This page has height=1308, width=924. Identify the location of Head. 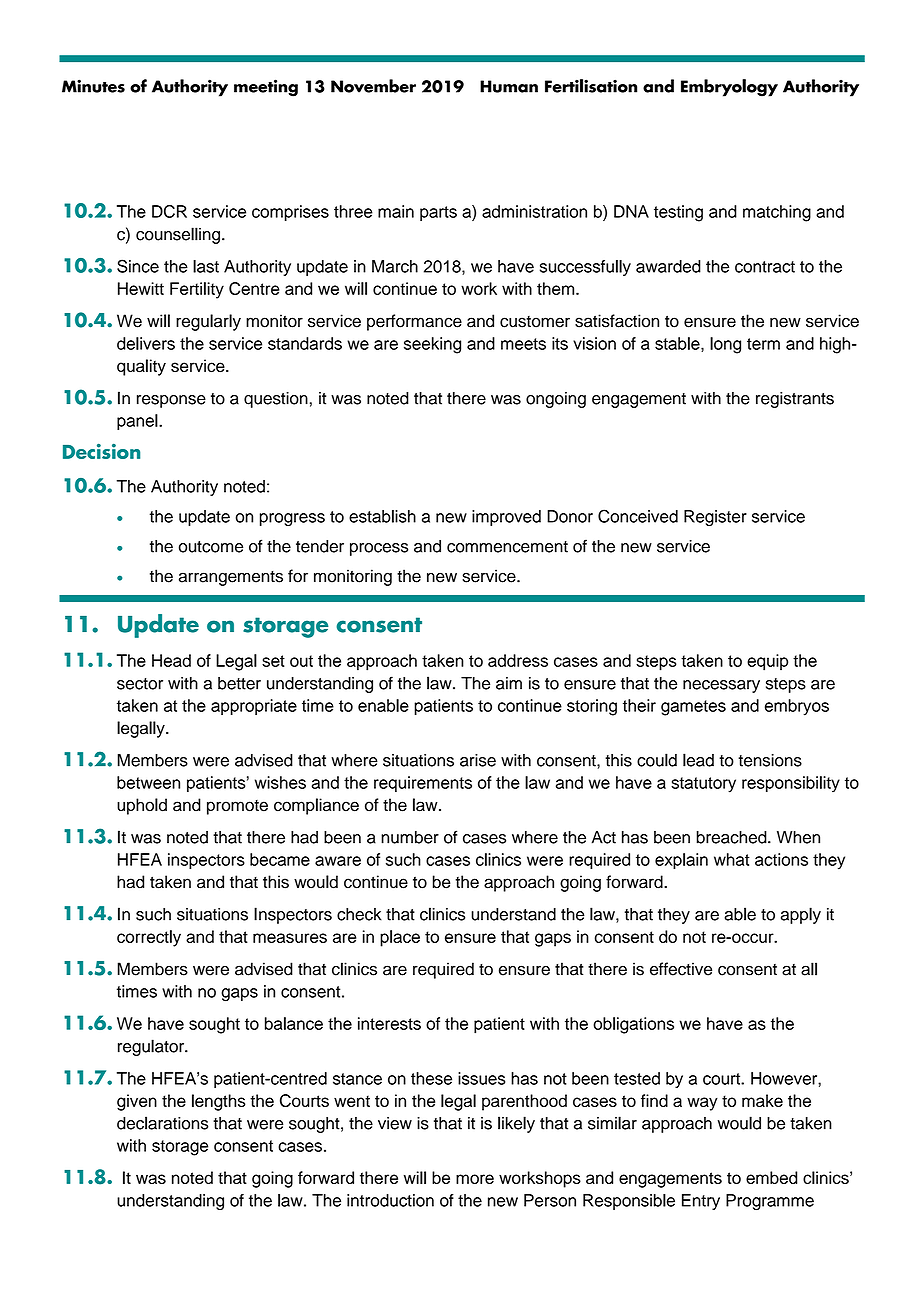
(171, 660).
